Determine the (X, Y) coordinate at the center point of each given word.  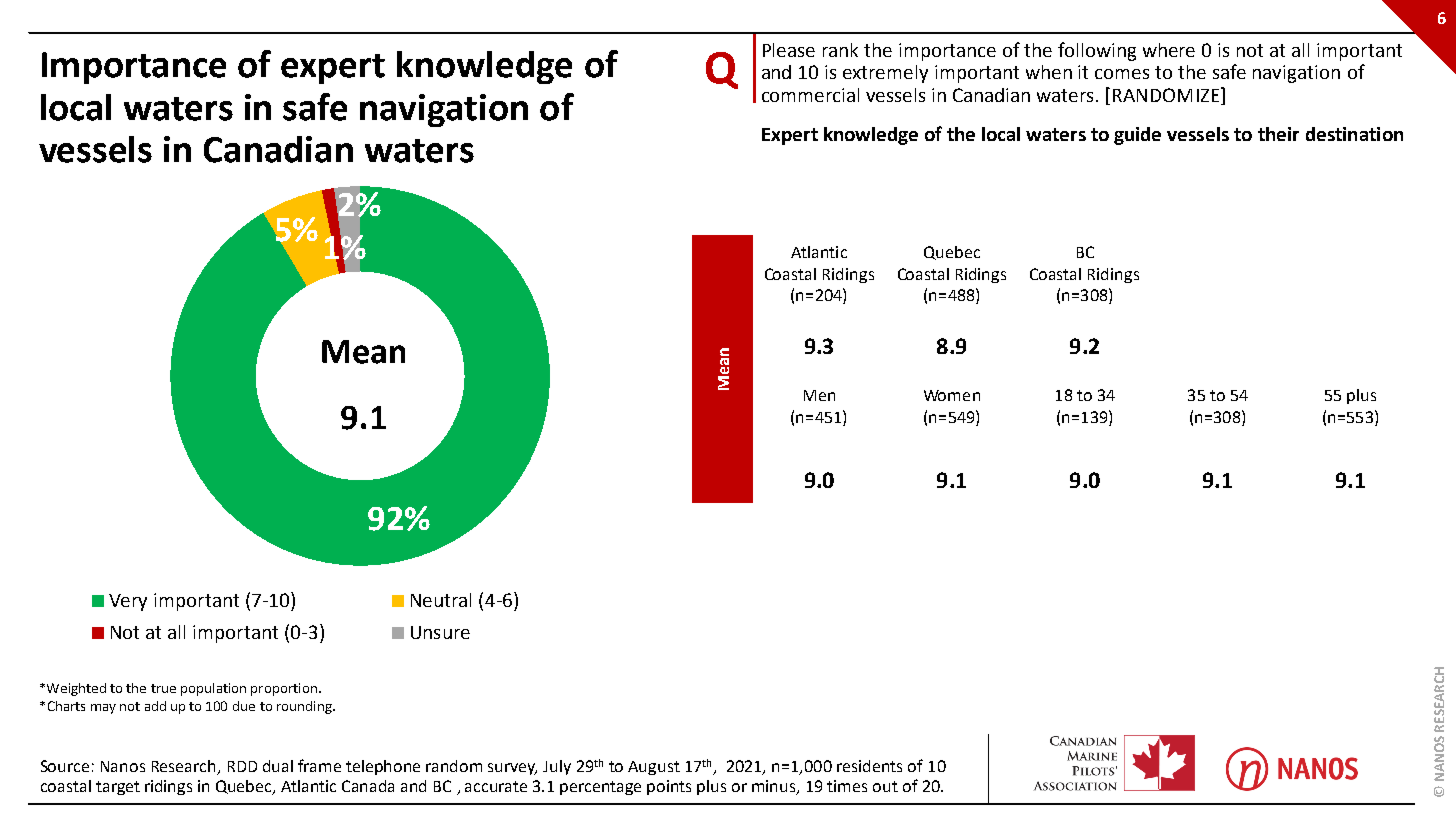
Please (789, 50)
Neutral (441, 600)
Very (128, 602)
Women (952, 395)
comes (1122, 74)
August (654, 768)
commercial (810, 95)
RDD (242, 766)
